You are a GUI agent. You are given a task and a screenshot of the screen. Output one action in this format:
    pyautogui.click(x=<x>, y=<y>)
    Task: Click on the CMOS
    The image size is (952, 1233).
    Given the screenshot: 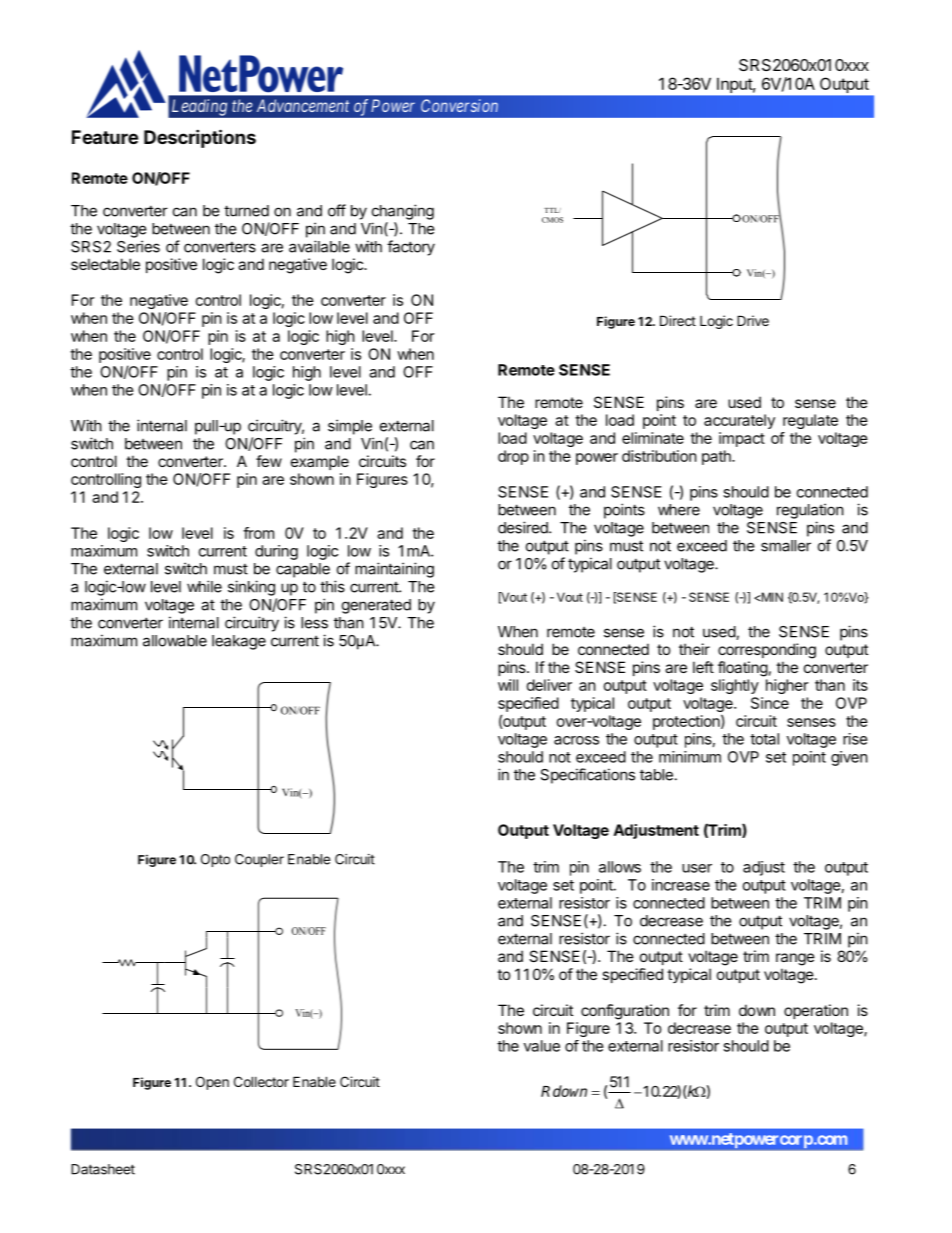 What is the action you would take?
    pyautogui.click(x=552, y=220)
